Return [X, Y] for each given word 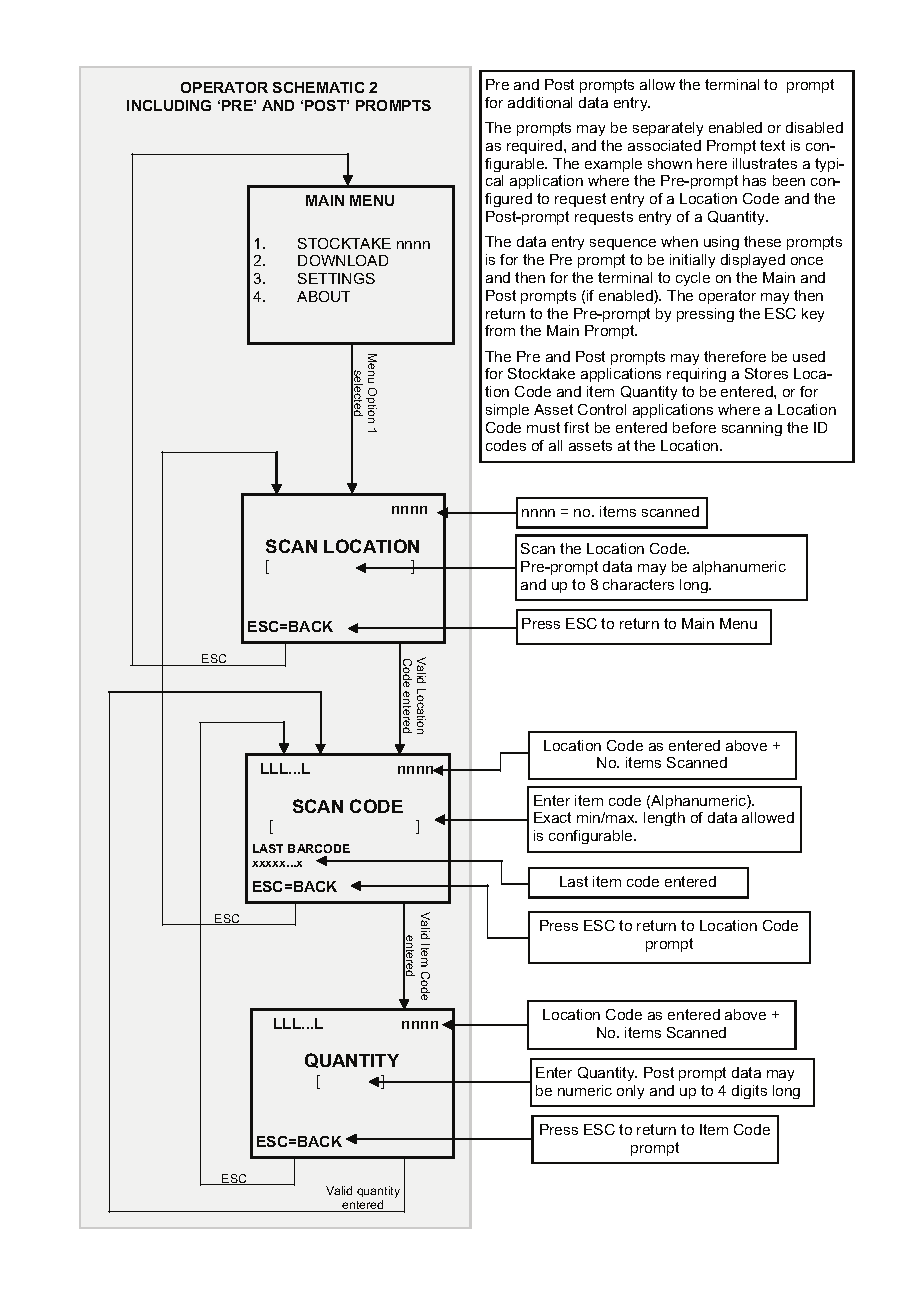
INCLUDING [169, 105]
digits [749, 1092]
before [694, 427]
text [772, 145]
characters [638, 584]
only [630, 1092]
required [534, 147]
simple [507, 411]
